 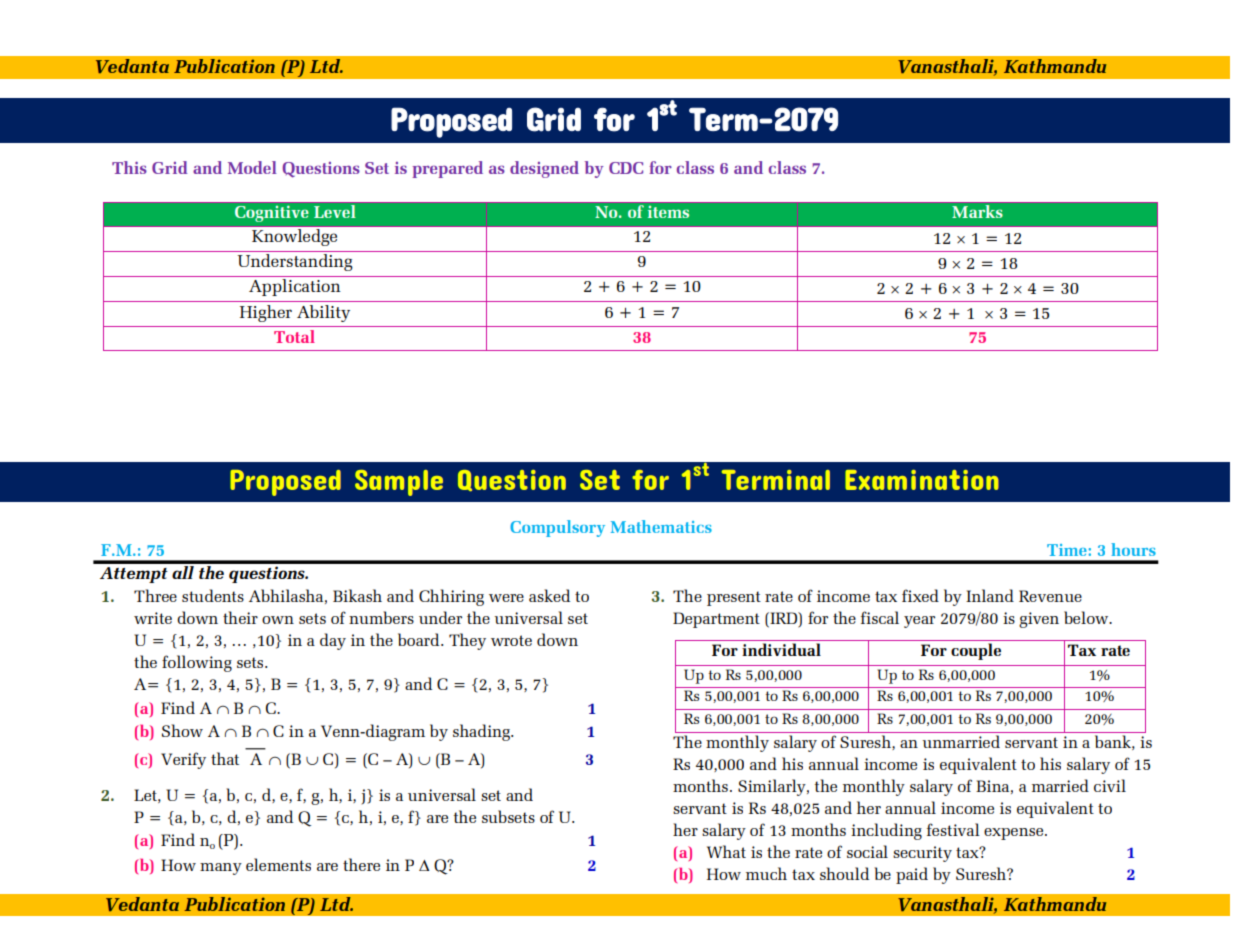 What do you see at coordinates (977, 211) in the image?
I see `Marks` at bounding box center [977, 211].
